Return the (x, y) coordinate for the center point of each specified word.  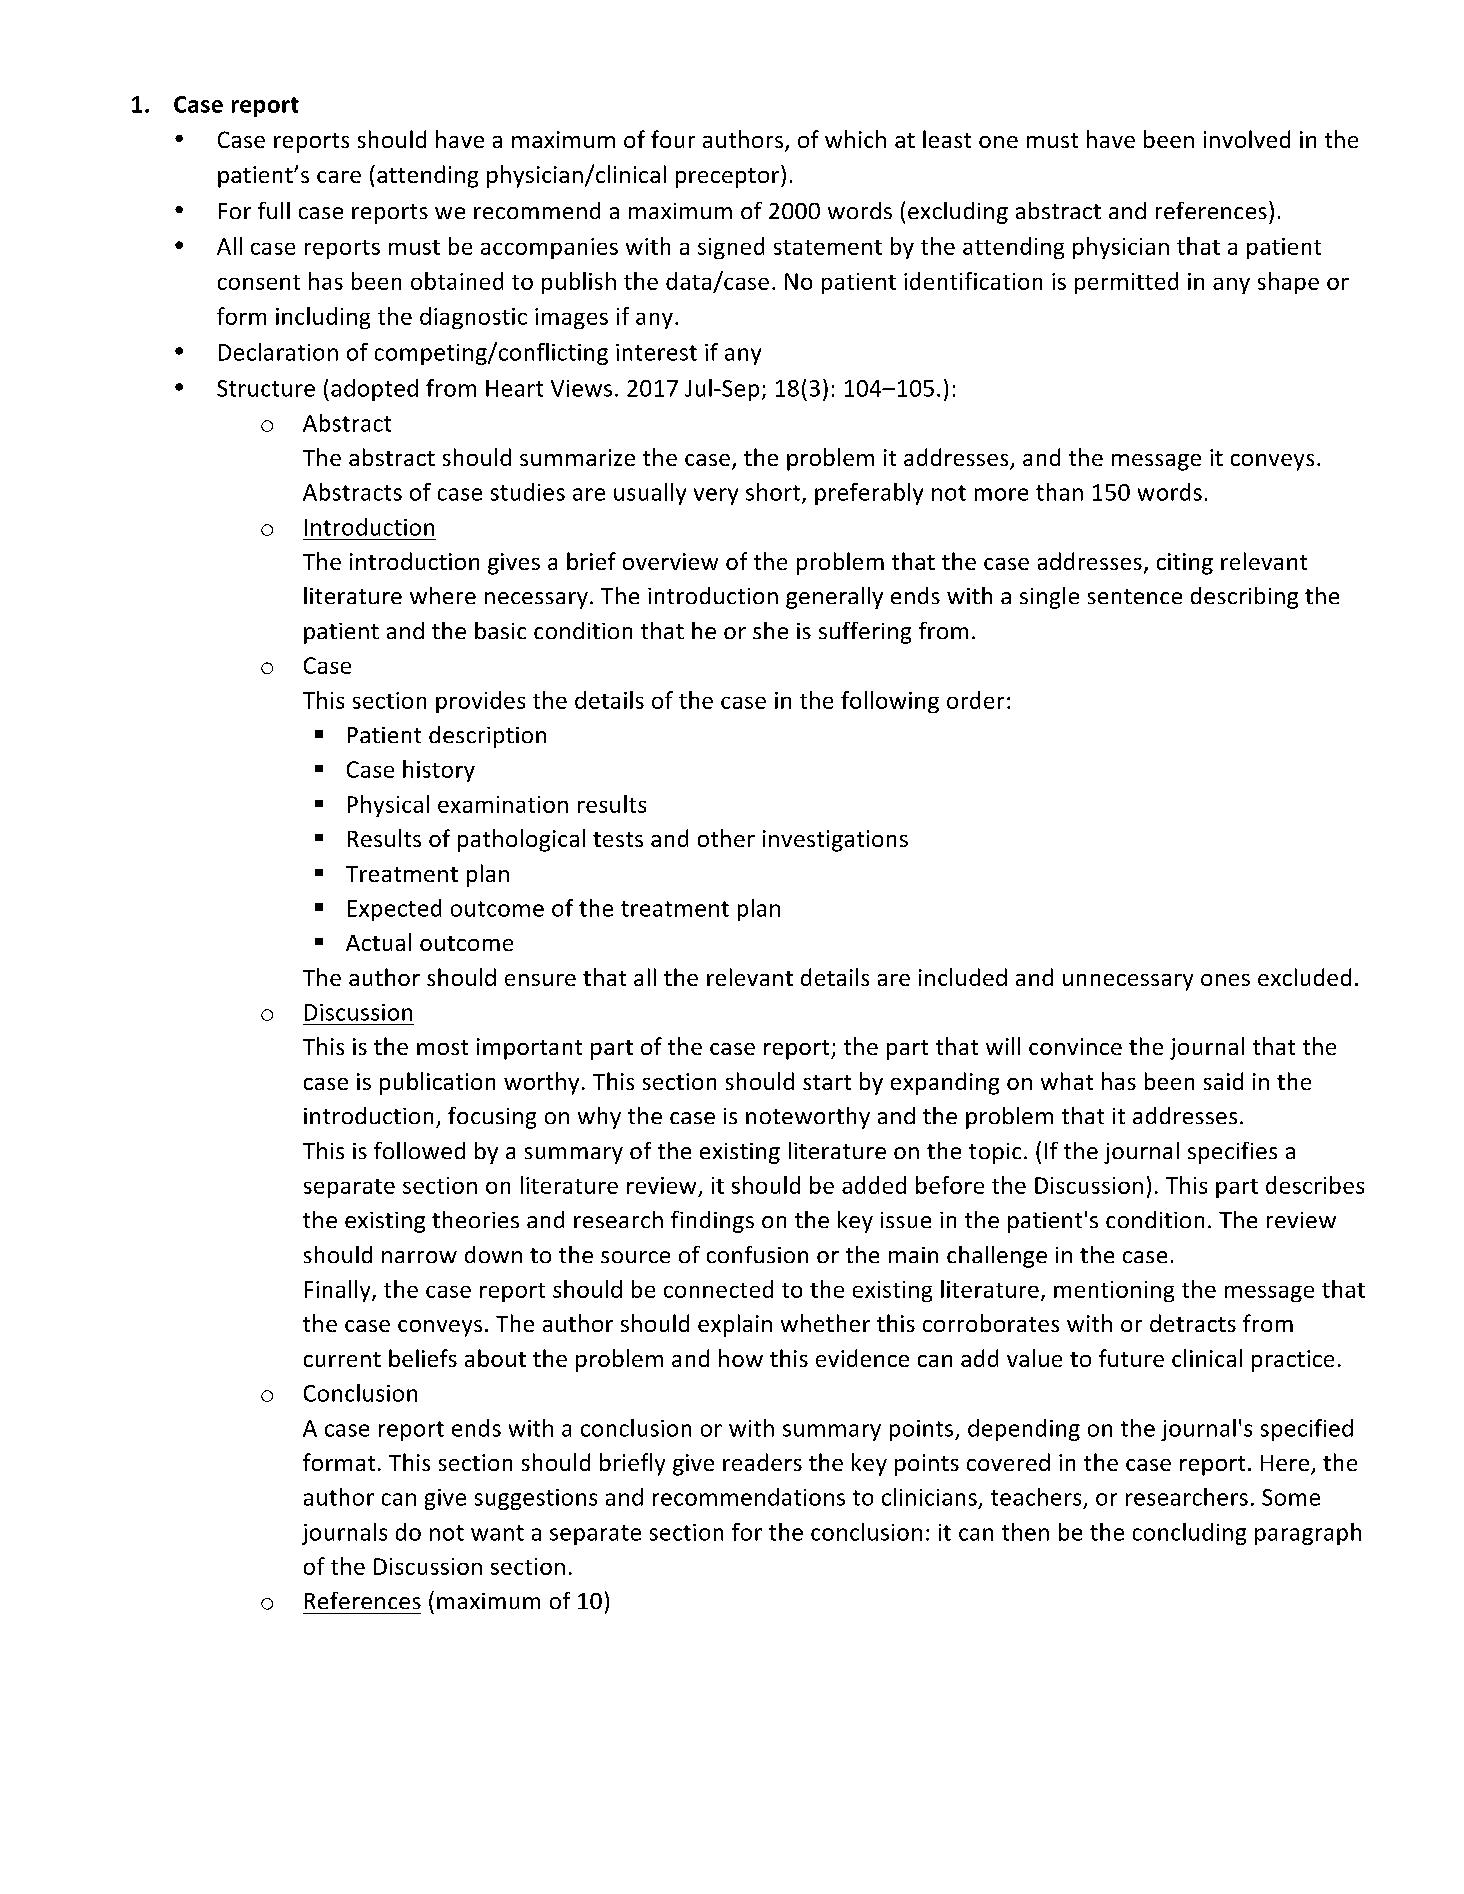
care (339, 177)
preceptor (729, 178)
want (497, 1533)
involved (1247, 139)
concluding (1189, 1534)
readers (762, 1462)
